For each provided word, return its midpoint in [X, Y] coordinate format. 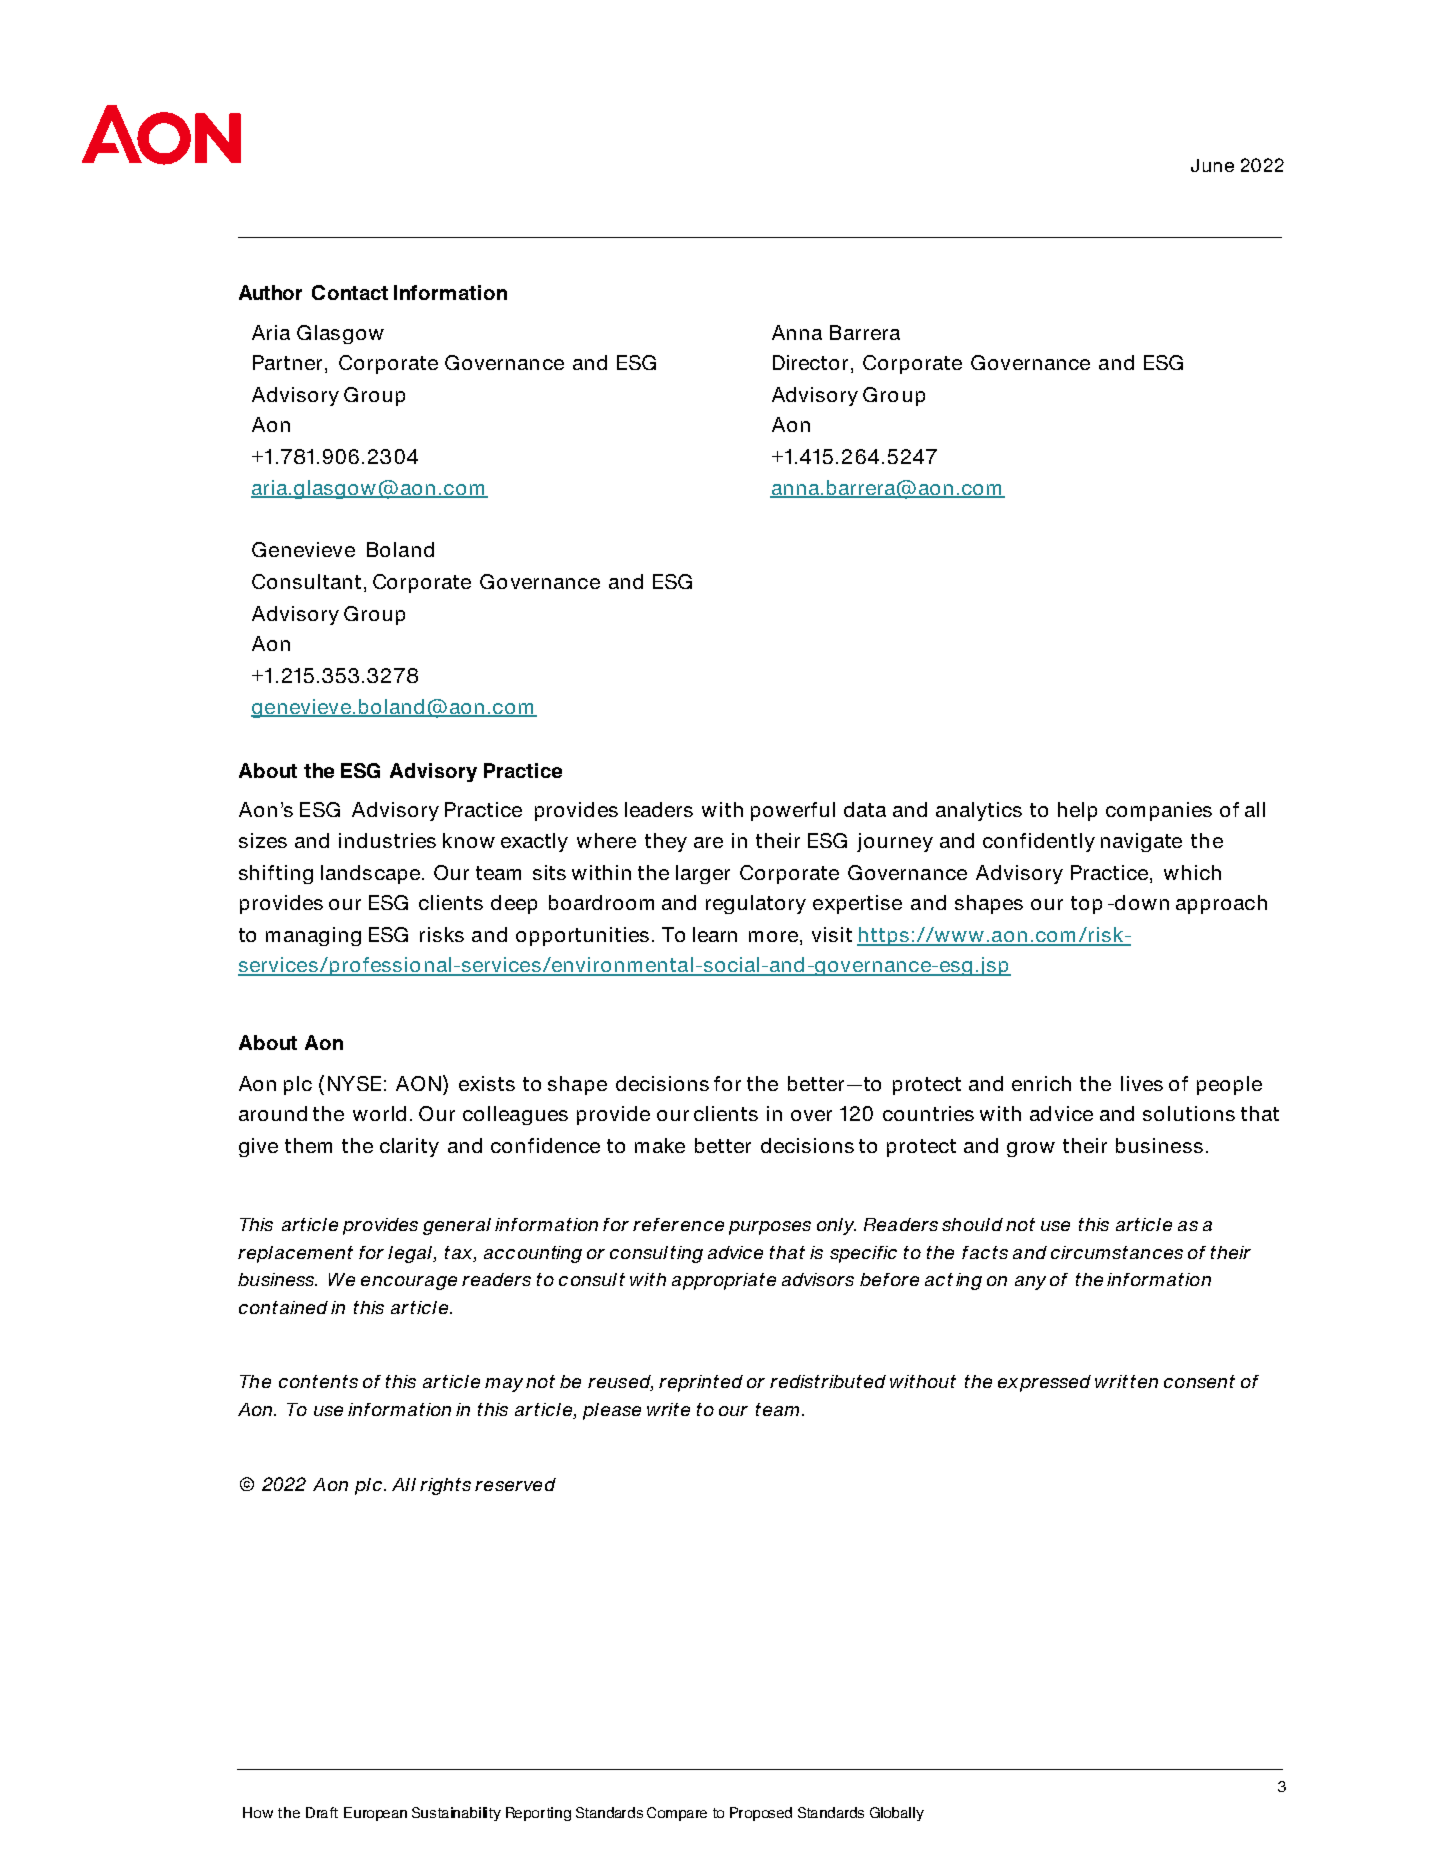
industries [387, 840]
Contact [350, 292]
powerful [793, 811]
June [1212, 165]
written [1126, 1381]
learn [715, 934]
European [375, 1814]
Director [812, 364]
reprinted [701, 1383]
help [1077, 811]
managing [313, 936]
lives [1142, 1083]
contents [318, 1381]
